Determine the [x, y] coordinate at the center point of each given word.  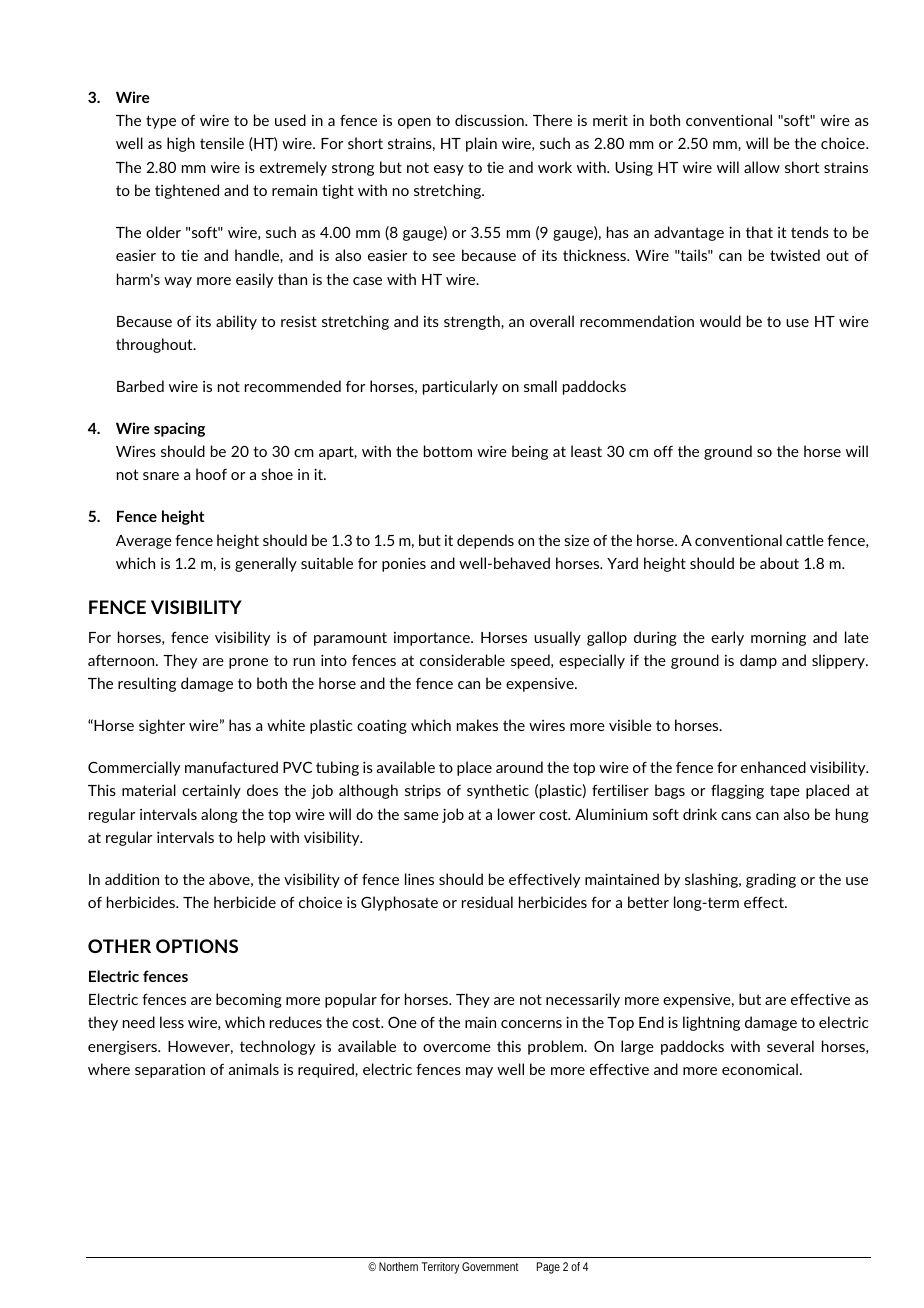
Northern [398, 1266]
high [181, 144]
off [663, 451]
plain [481, 144]
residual [487, 902]
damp [758, 661]
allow [762, 167]
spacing [179, 429]
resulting [147, 684]
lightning [711, 1023]
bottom [448, 451]
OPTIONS [197, 946]
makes [477, 725]
